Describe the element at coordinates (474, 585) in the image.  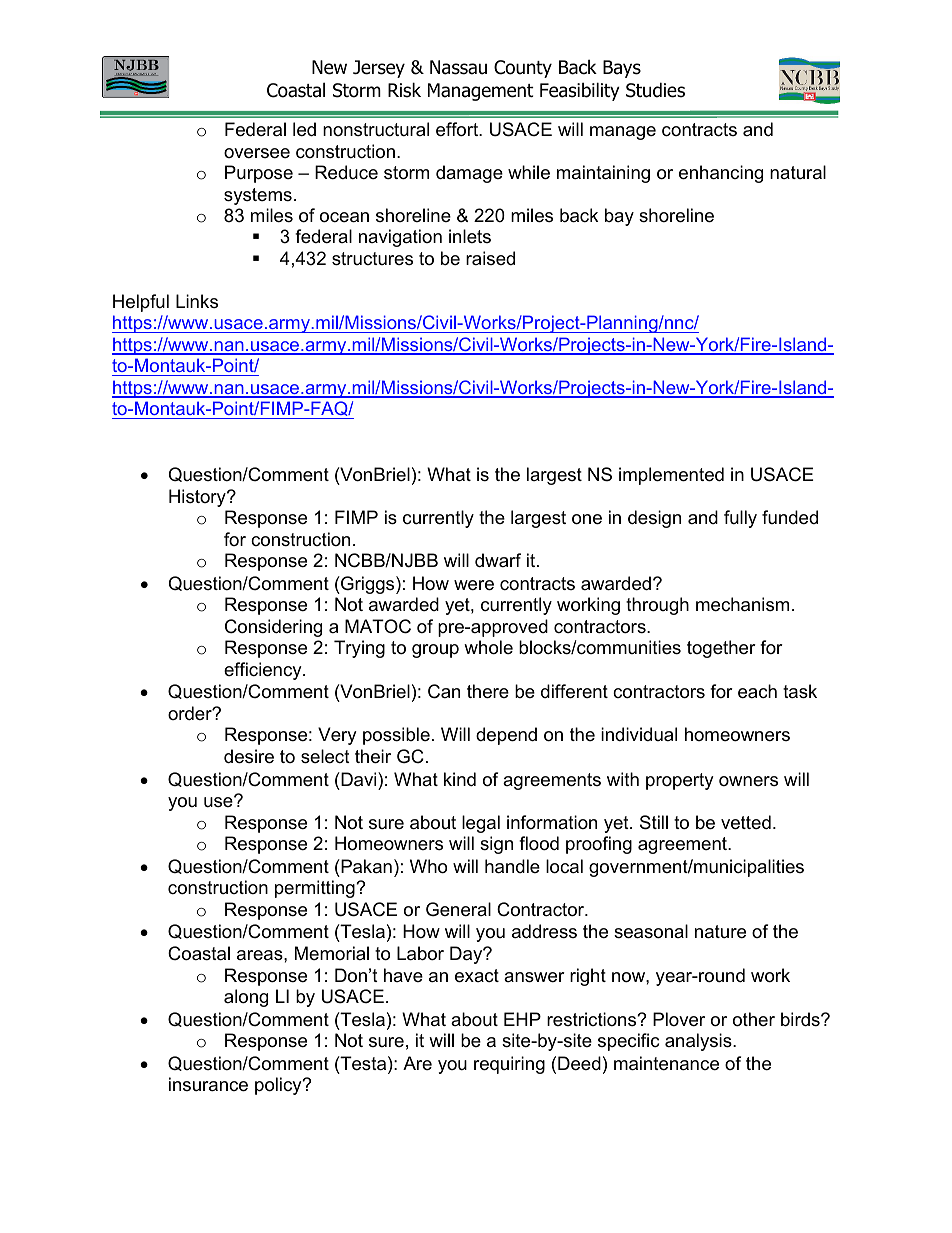
I see `were` at that location.
